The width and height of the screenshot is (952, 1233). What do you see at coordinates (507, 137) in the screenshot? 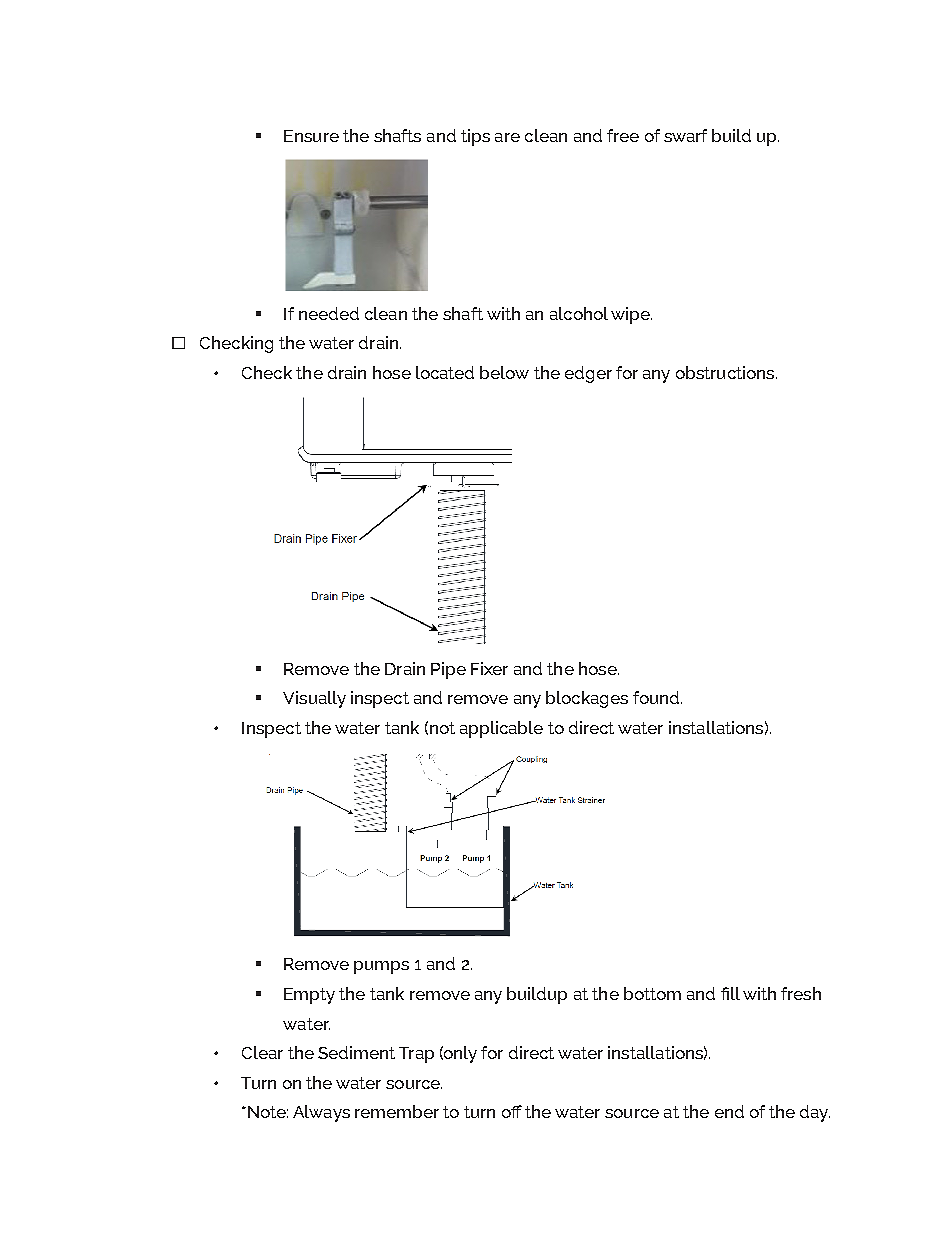
I see `are` at bounding box center [507, 137].
